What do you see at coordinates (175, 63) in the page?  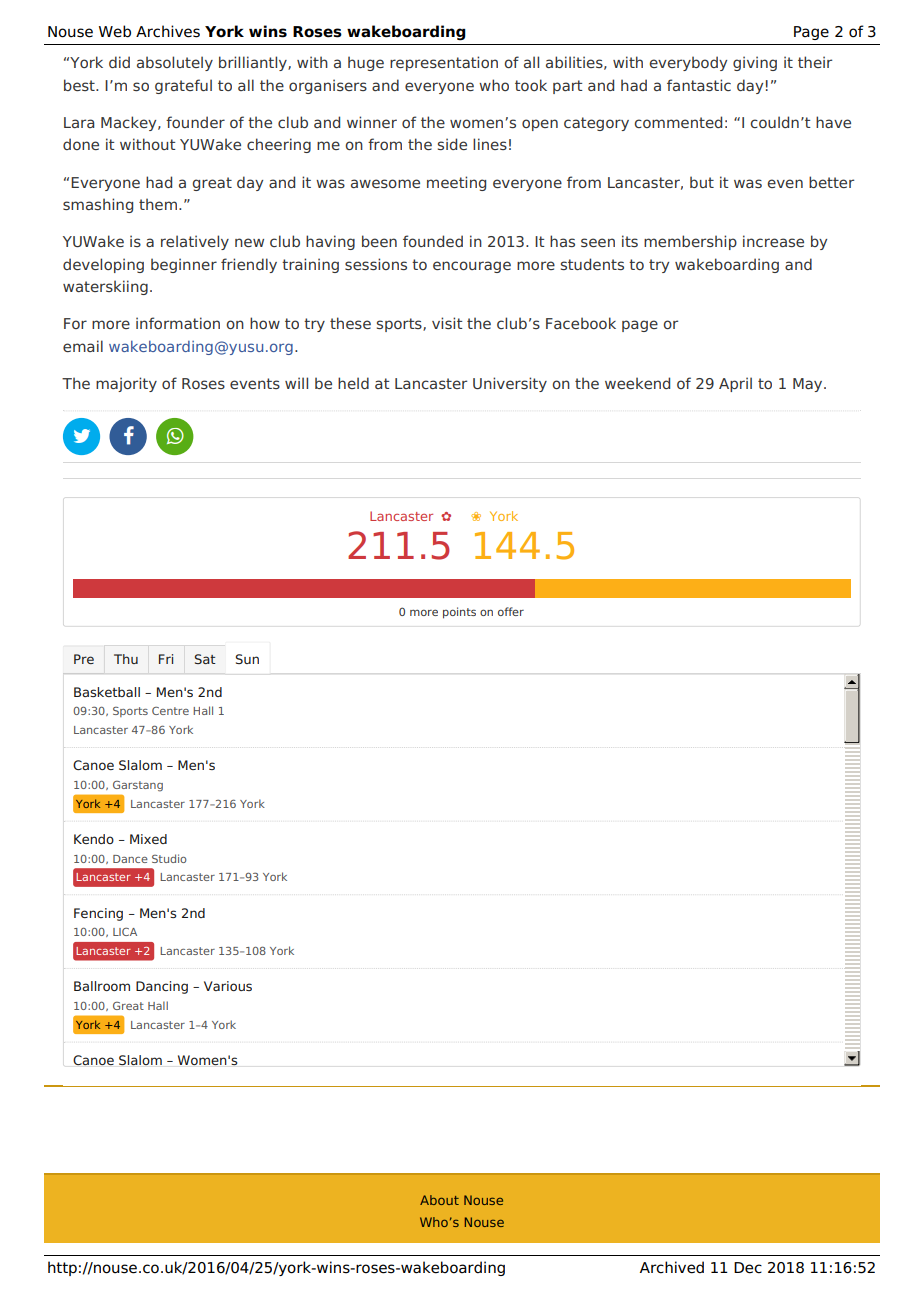 I see `absolutely` at bounding box center [175, 63].
